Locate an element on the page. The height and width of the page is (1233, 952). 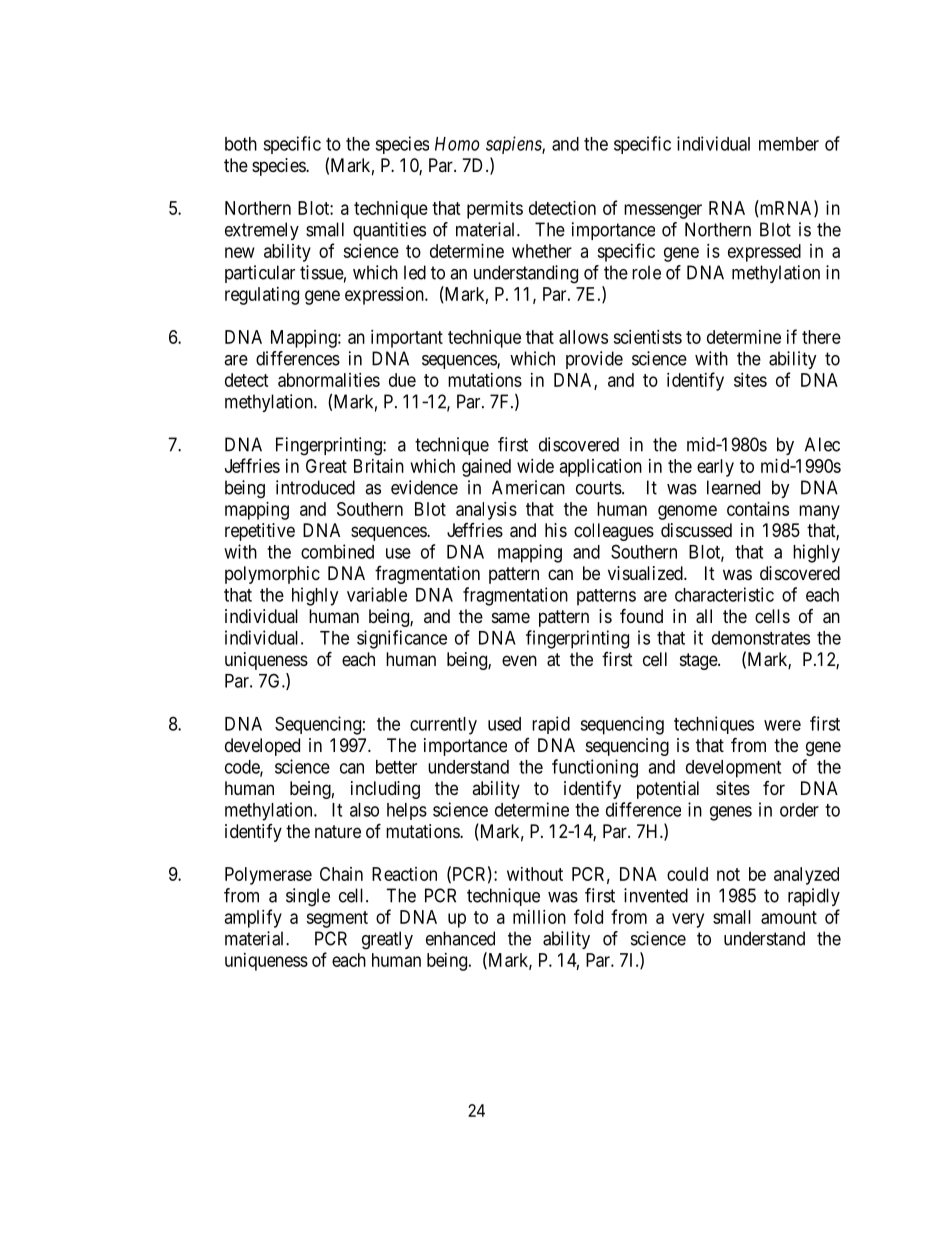
both is located at coordinates (241, 144).
